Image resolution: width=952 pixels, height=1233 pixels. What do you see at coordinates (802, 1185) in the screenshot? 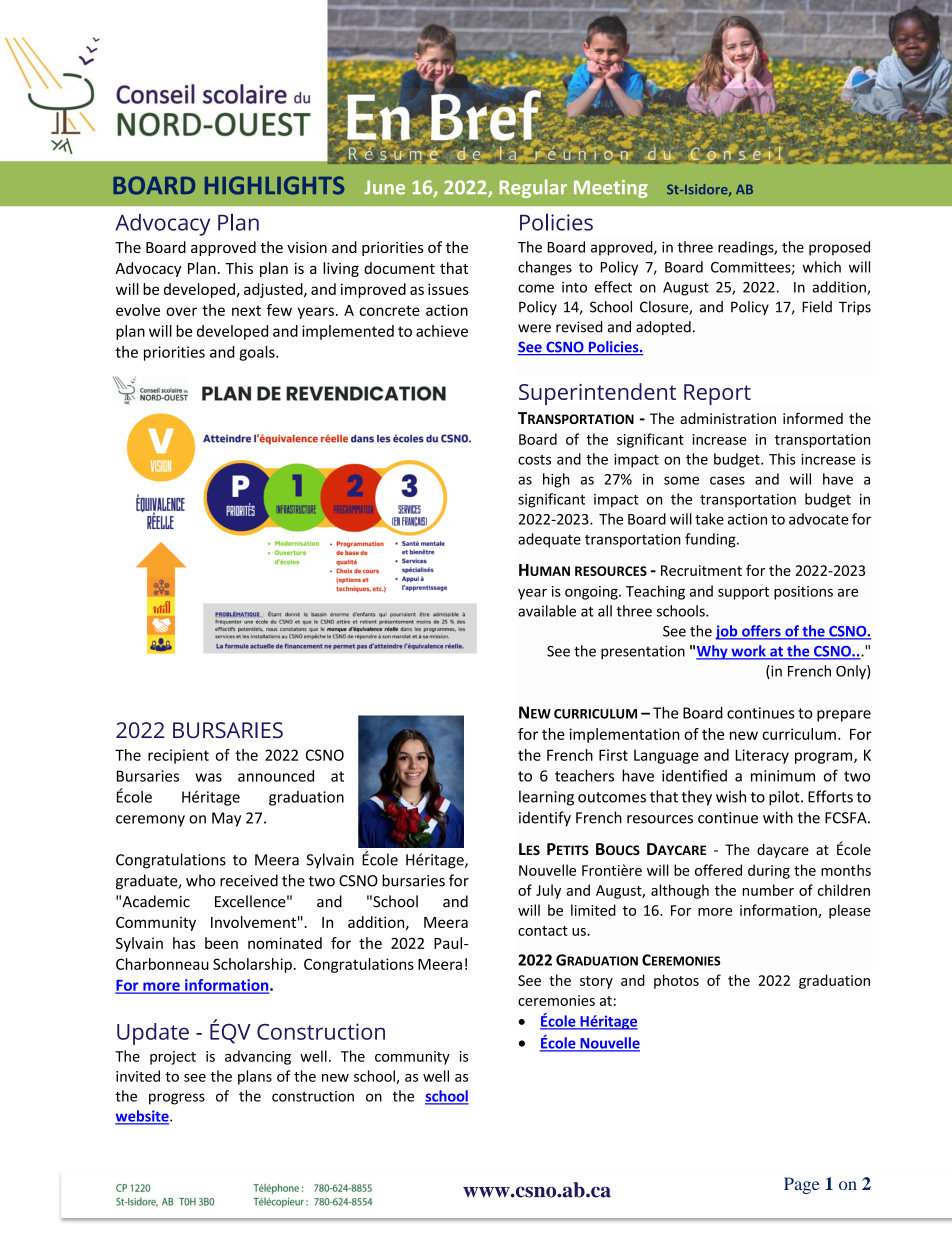
I see `Page` at bounding box center [802, 1185].
